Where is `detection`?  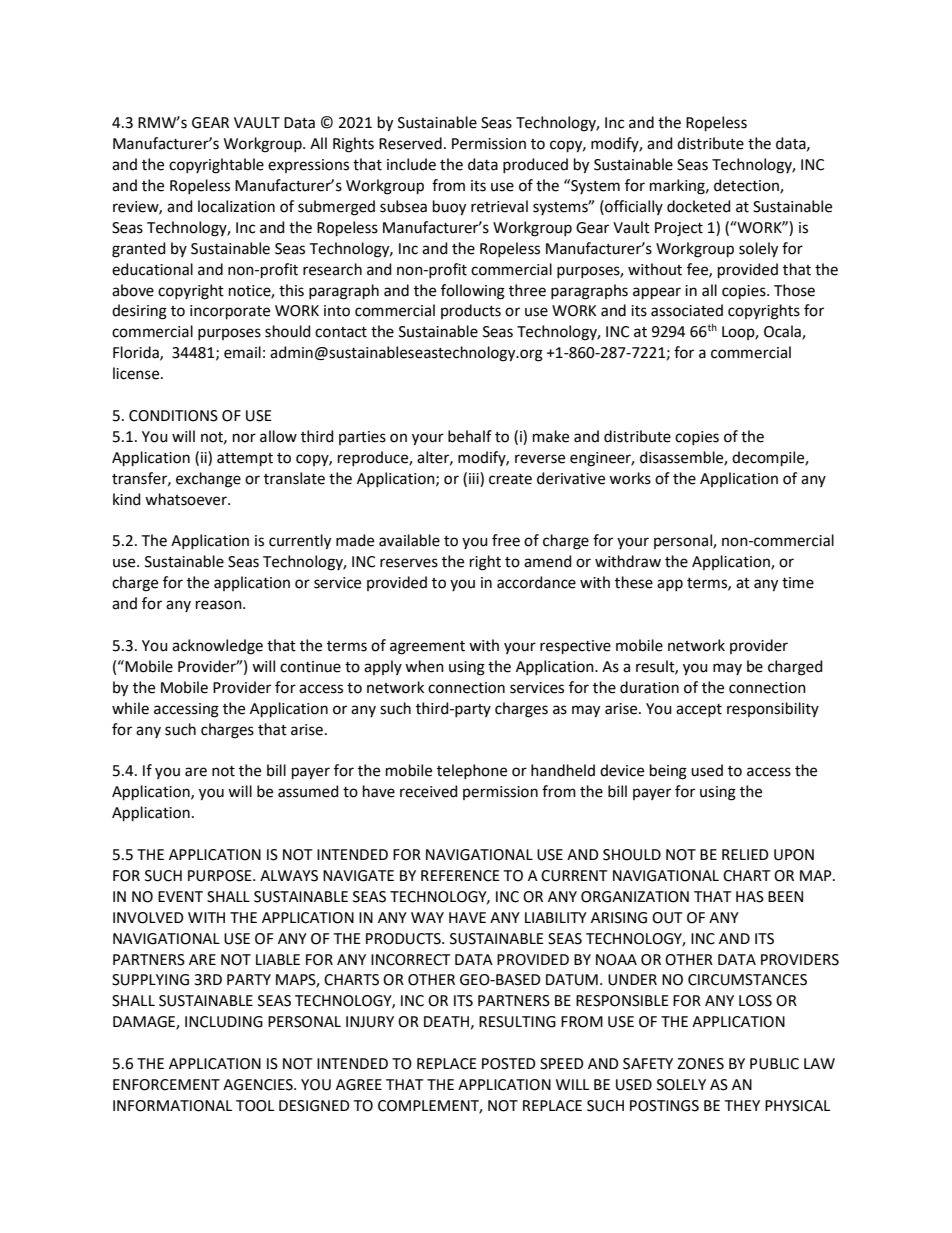 detection is located at coordinates (747, 186).
